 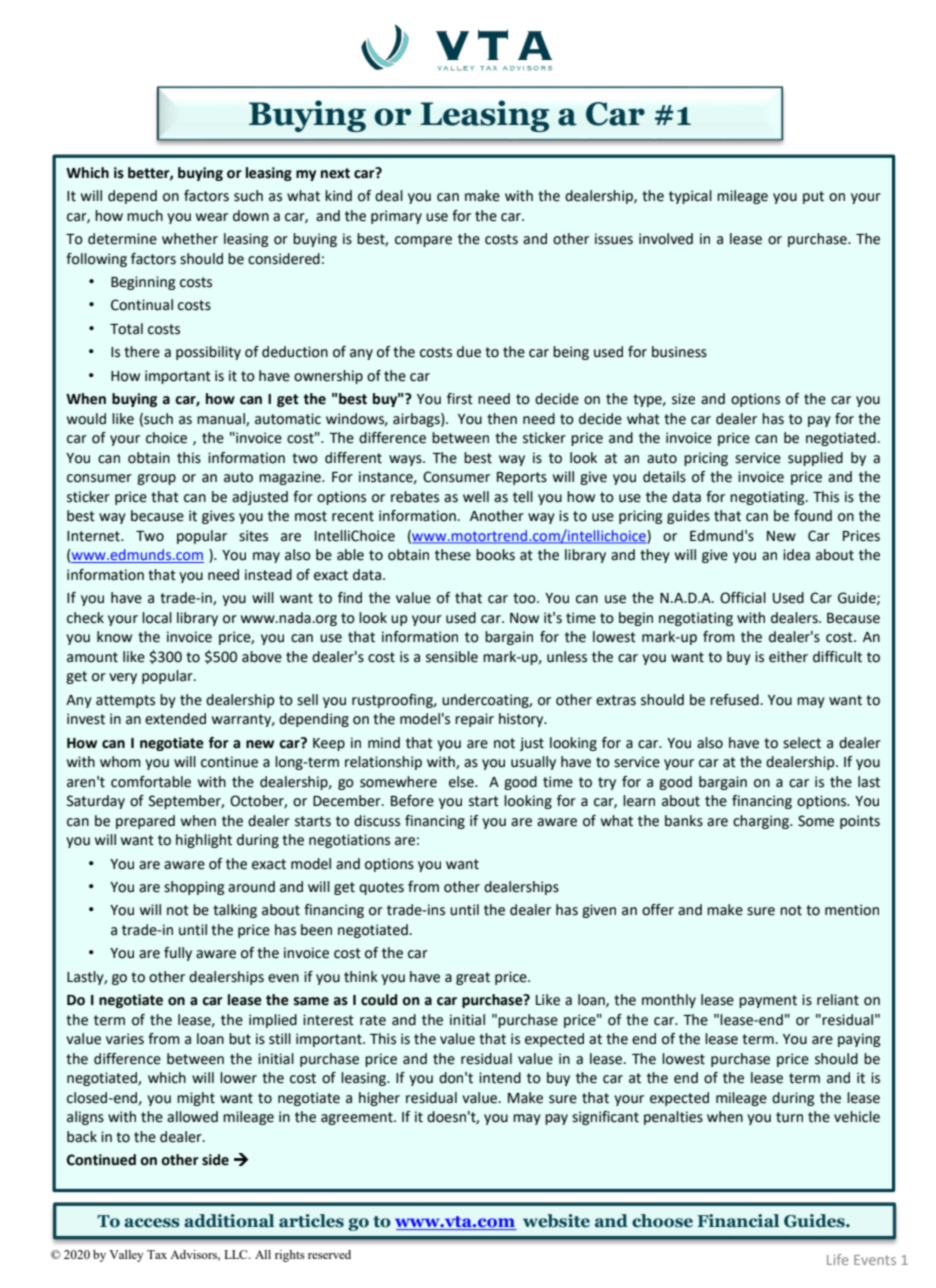 I want to click on great, so click(x=473, y=978).
